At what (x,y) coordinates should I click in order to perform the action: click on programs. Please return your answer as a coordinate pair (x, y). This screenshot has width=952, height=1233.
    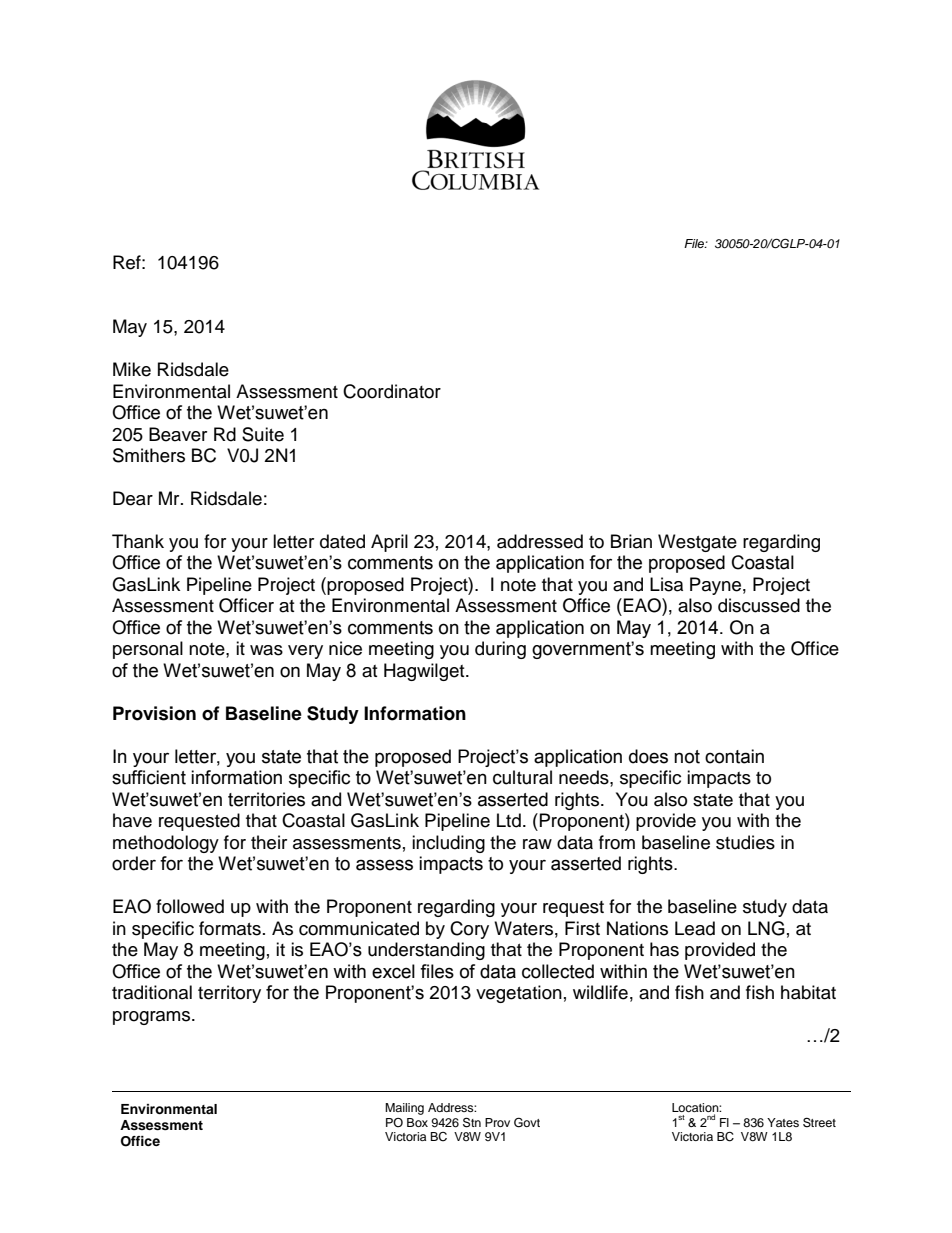
    Looking at the image, I should click on (153, 1018).
